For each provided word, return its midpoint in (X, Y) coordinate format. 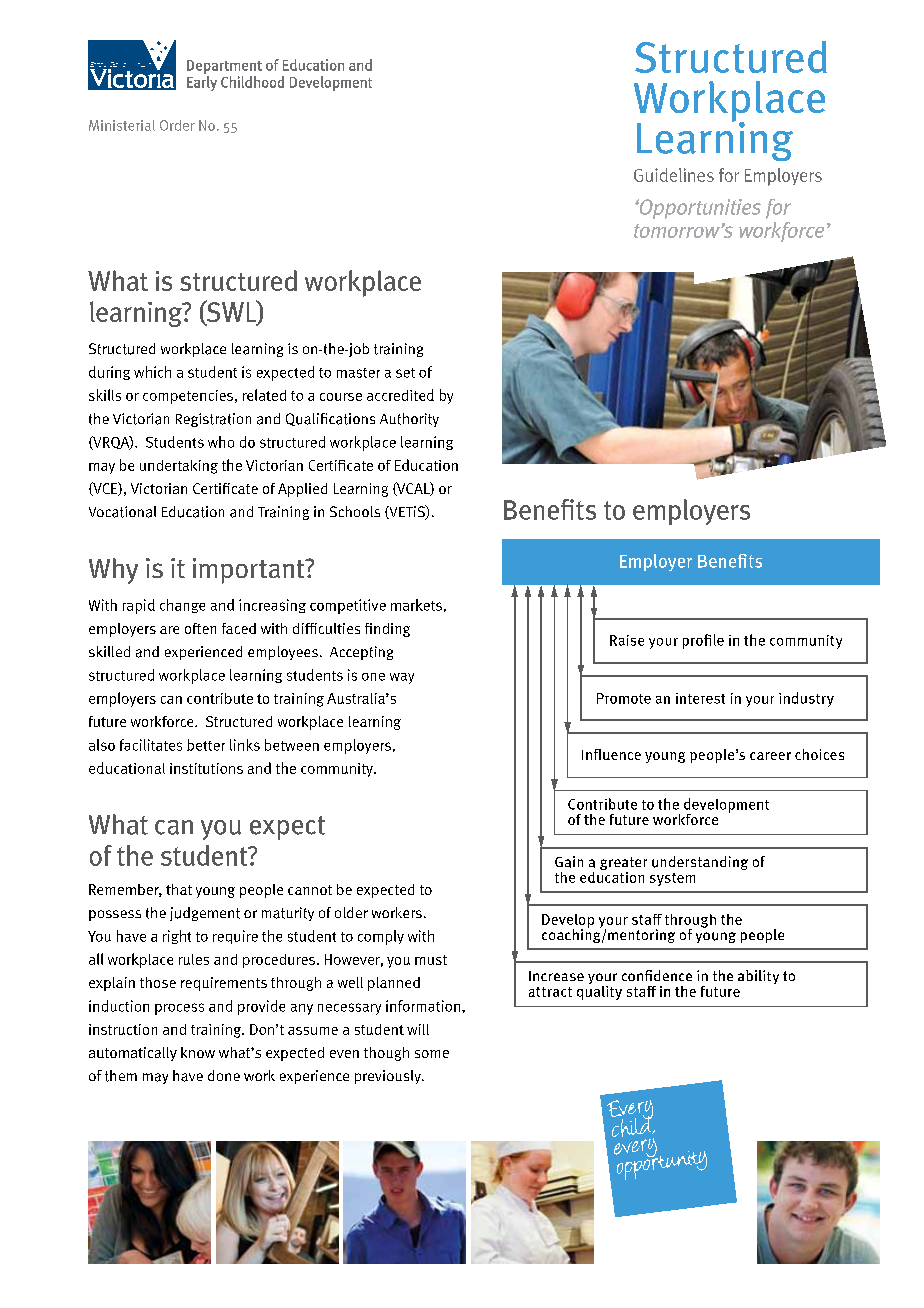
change (182, 606)
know (198, 1052)
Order (177, 125)
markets (416, 605)
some (432, 1054)
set (405, 373)
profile (703, 641)
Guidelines (674, 175)
